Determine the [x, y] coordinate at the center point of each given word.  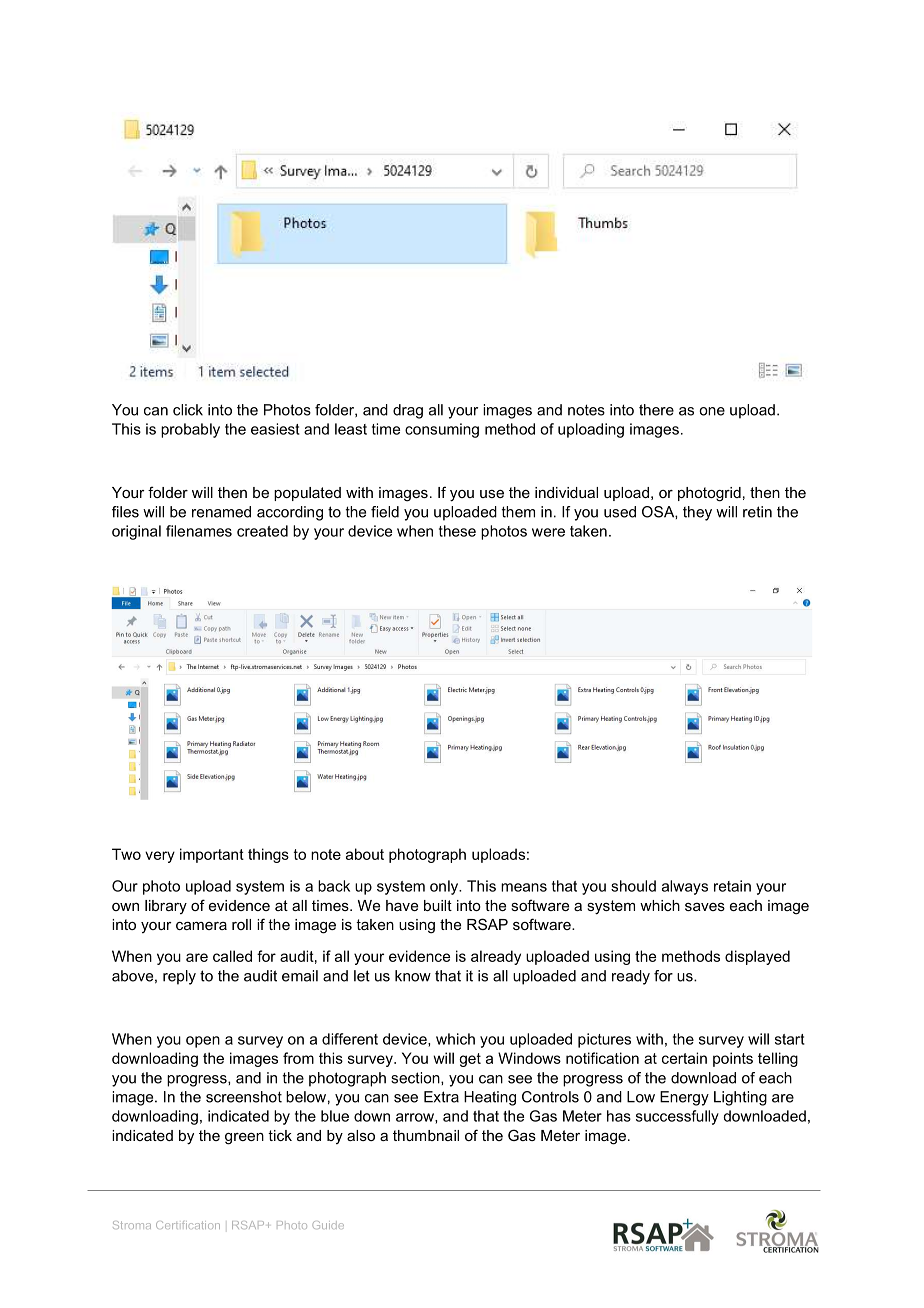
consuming [442, 430]
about [365, 854]
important [212, 855]
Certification [188, 1225]
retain [732, 886]
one [712, 411]
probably [190, 430]
